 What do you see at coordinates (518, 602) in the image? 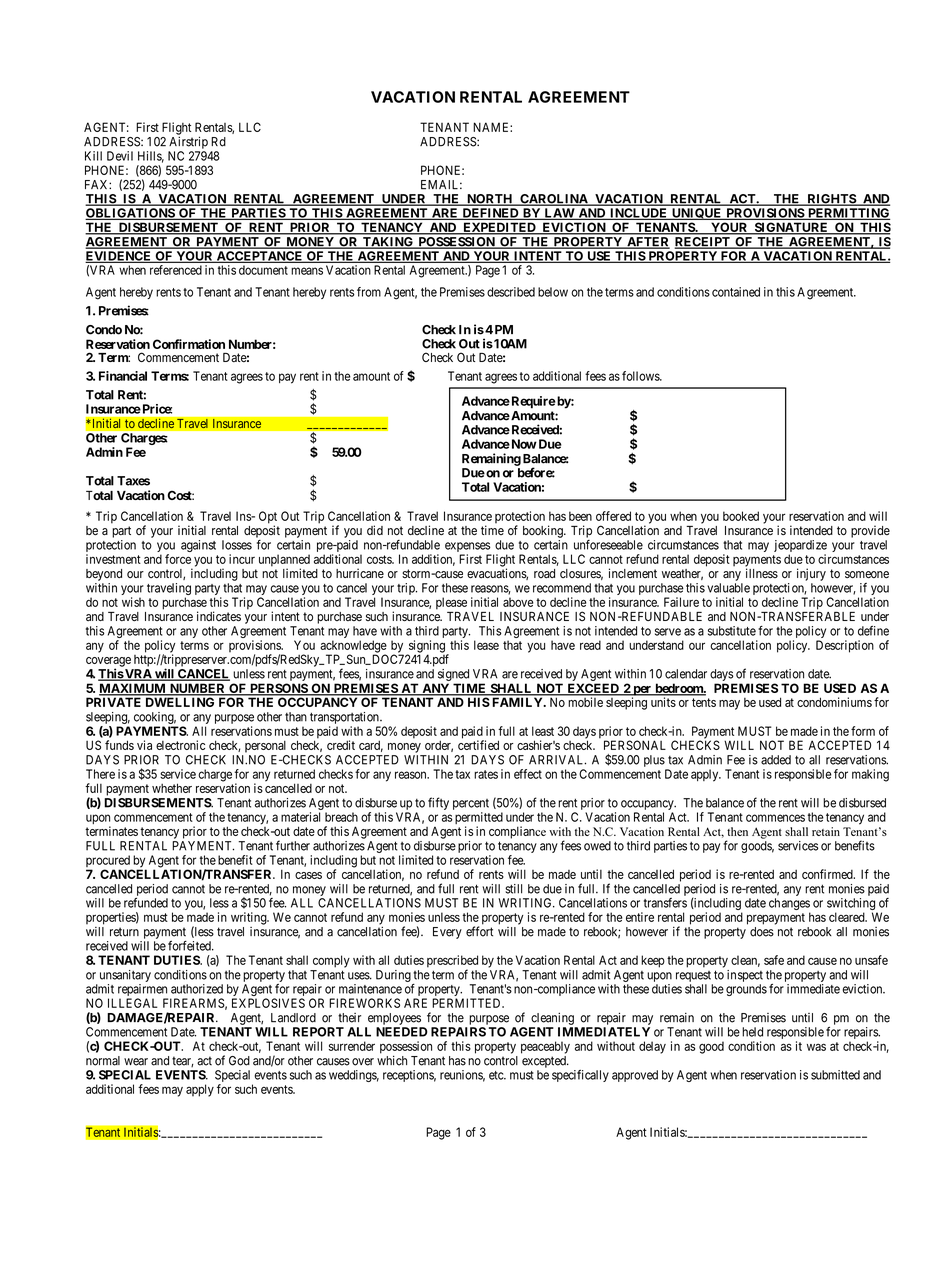
I see `above` at bounding box center [518, 602].
